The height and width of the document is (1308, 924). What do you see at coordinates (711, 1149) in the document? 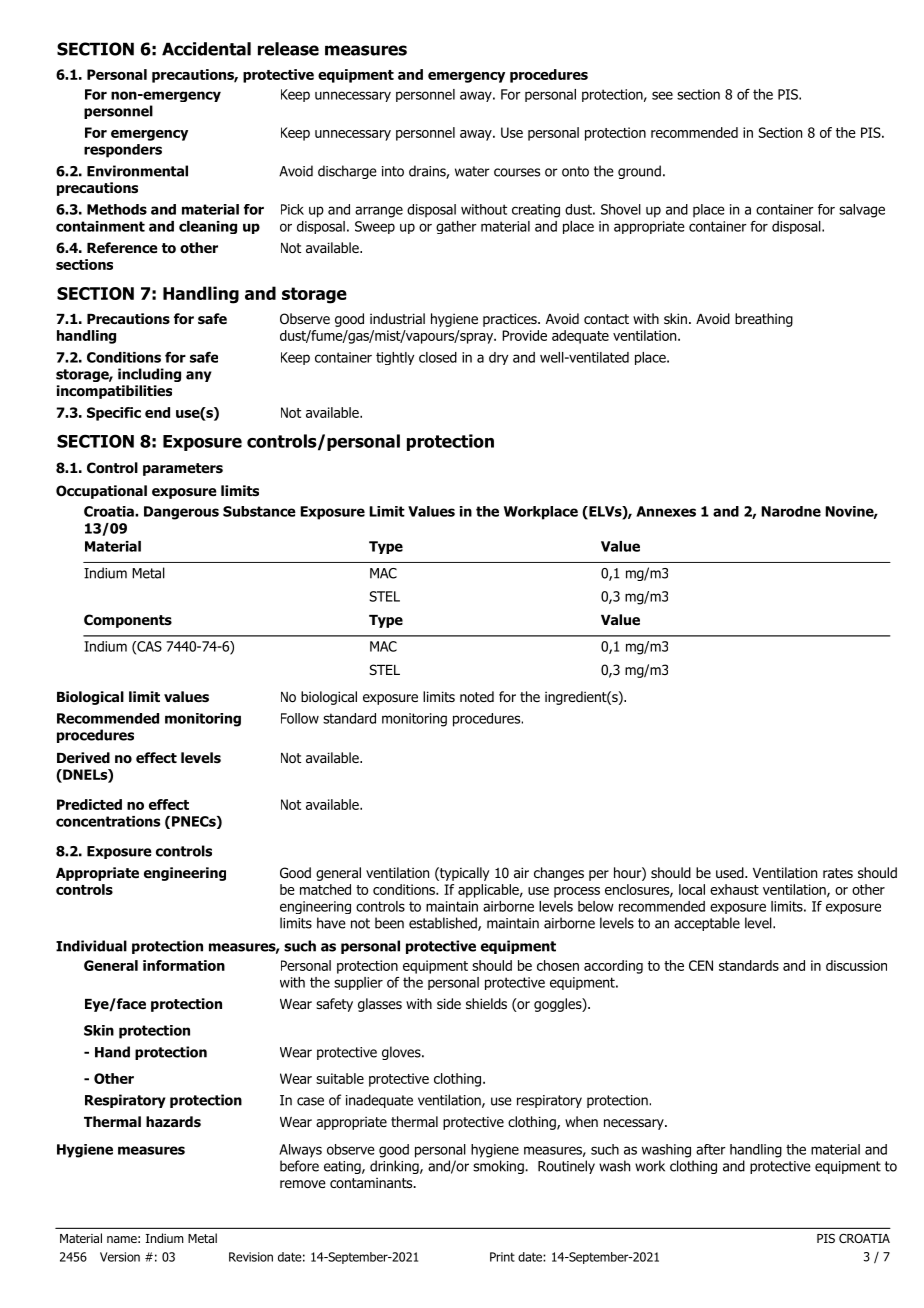
I see `after` at bounding box center [711, 1149].
